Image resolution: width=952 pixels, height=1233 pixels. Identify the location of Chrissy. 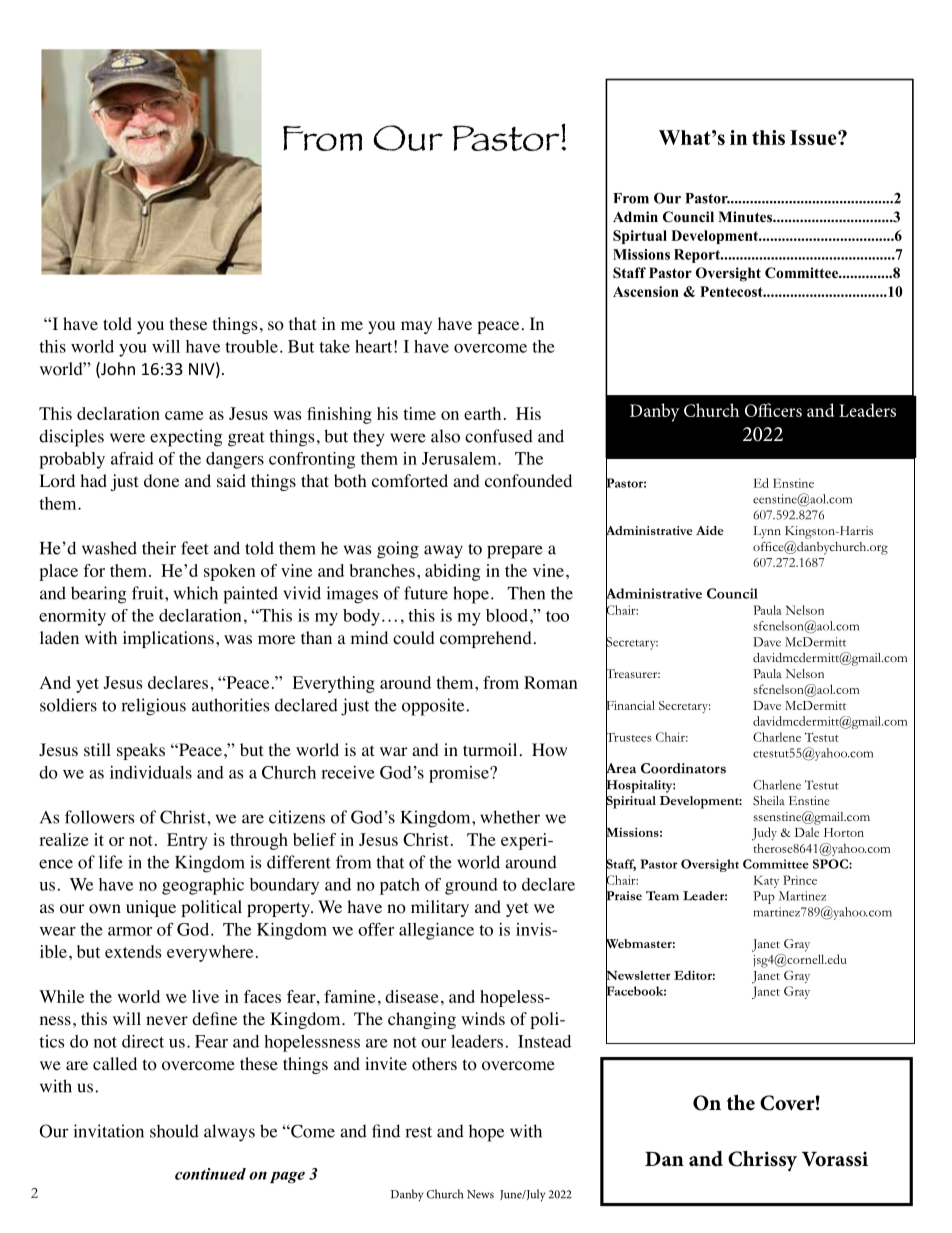
(762, 1161).
